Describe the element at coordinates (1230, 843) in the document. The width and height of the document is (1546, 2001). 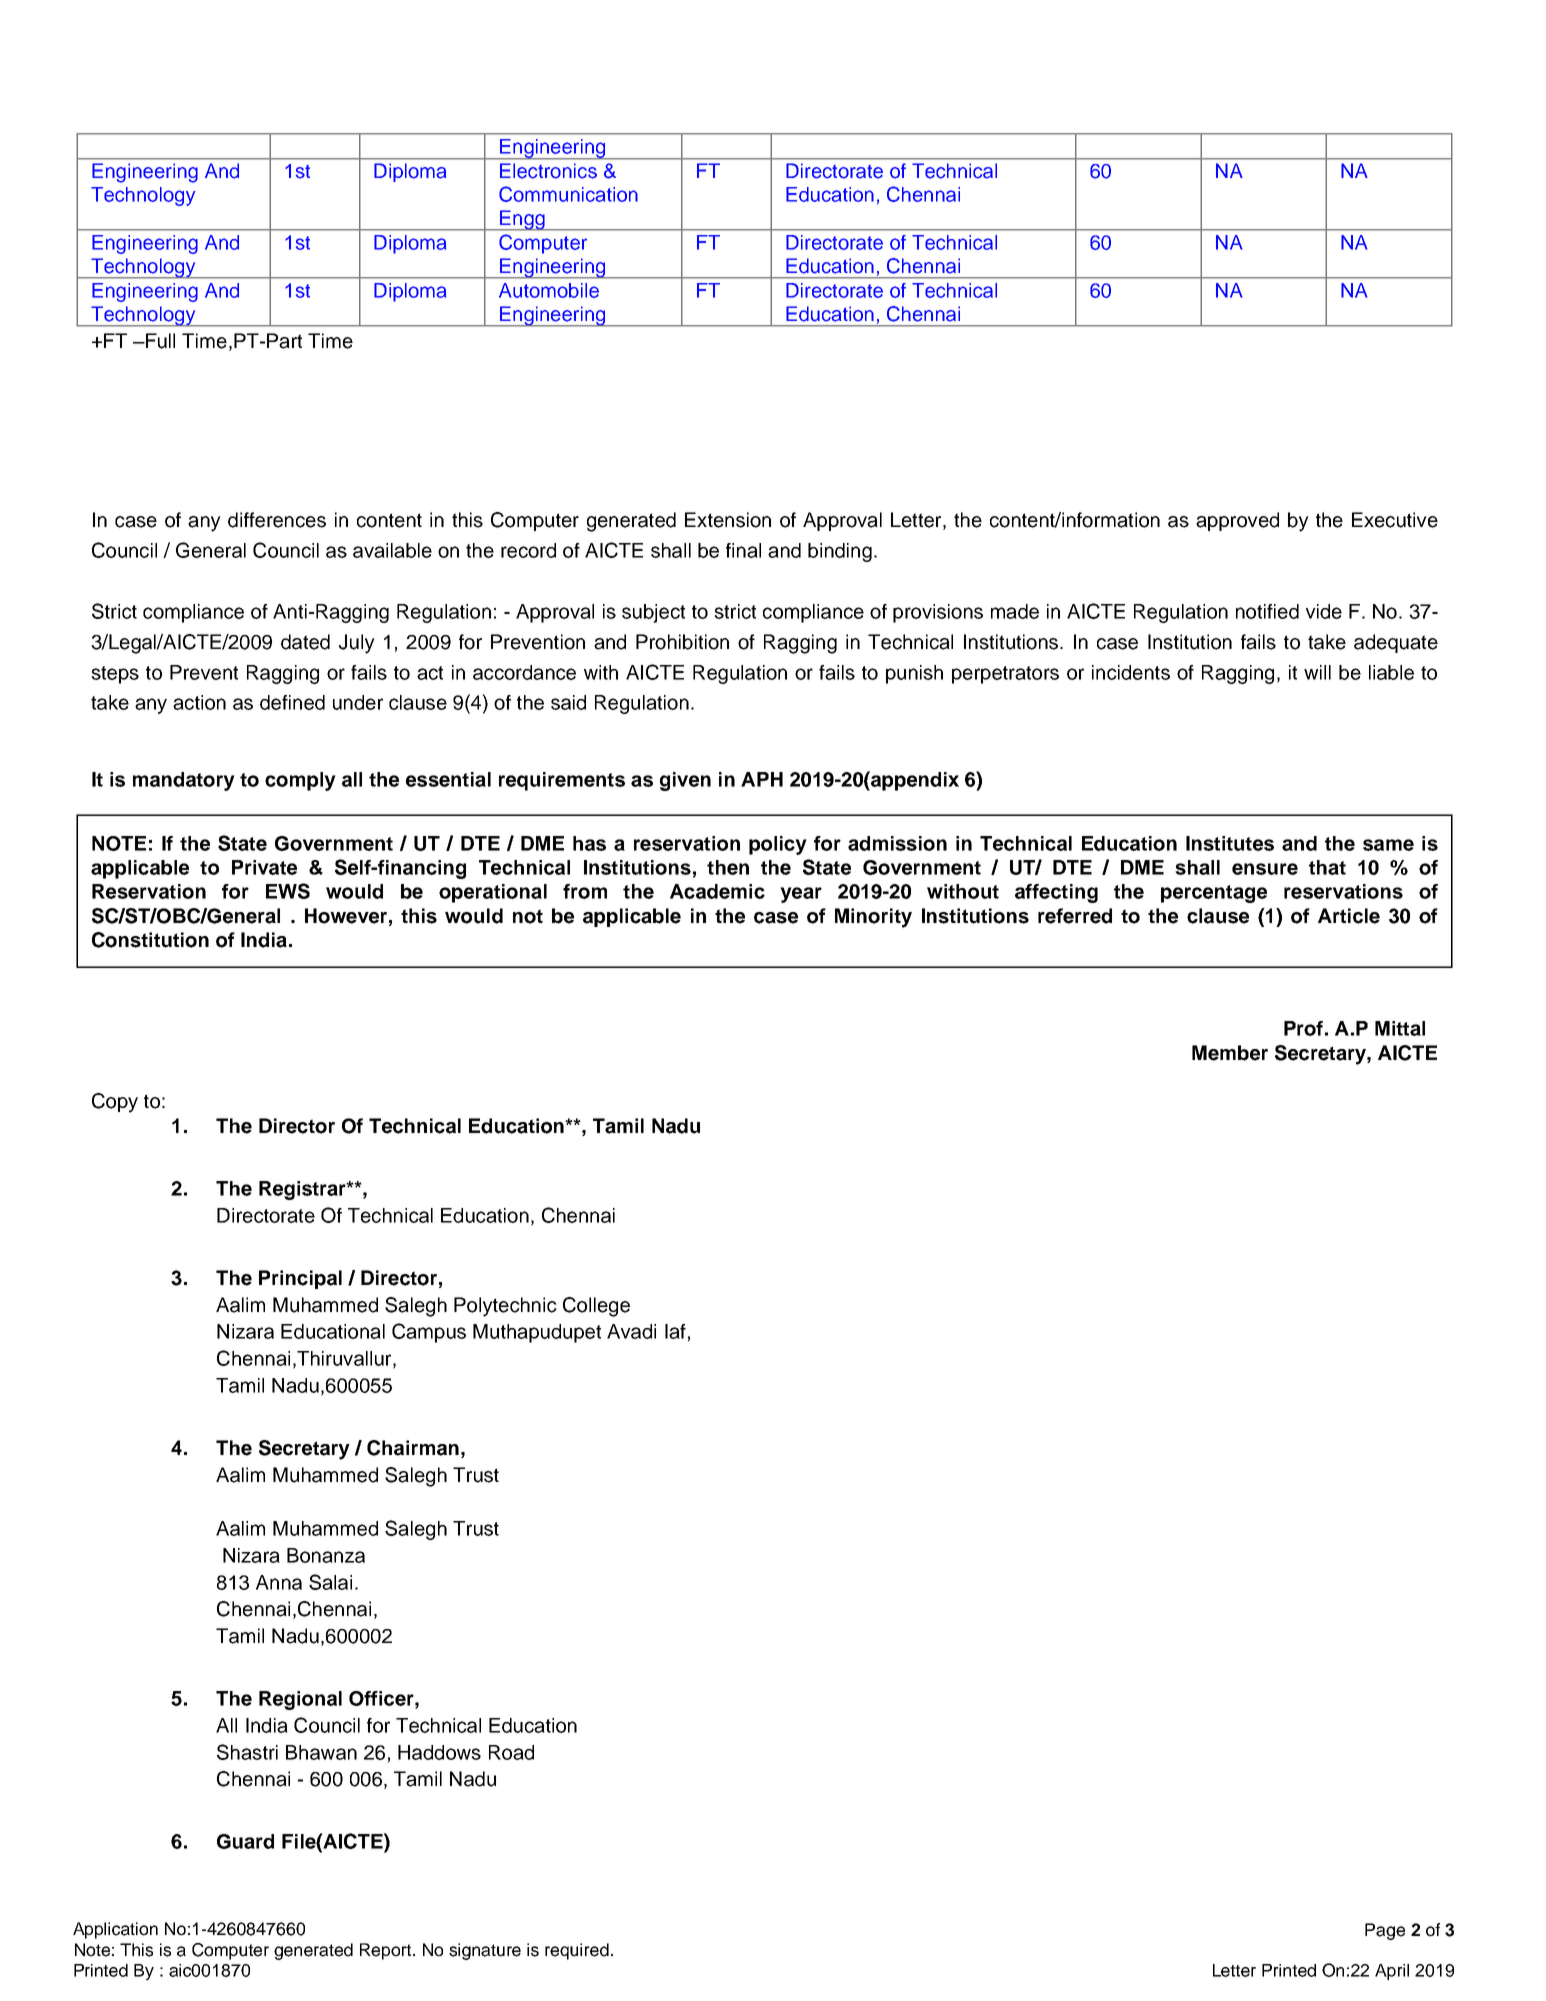
I see `Institutes` at that location.
